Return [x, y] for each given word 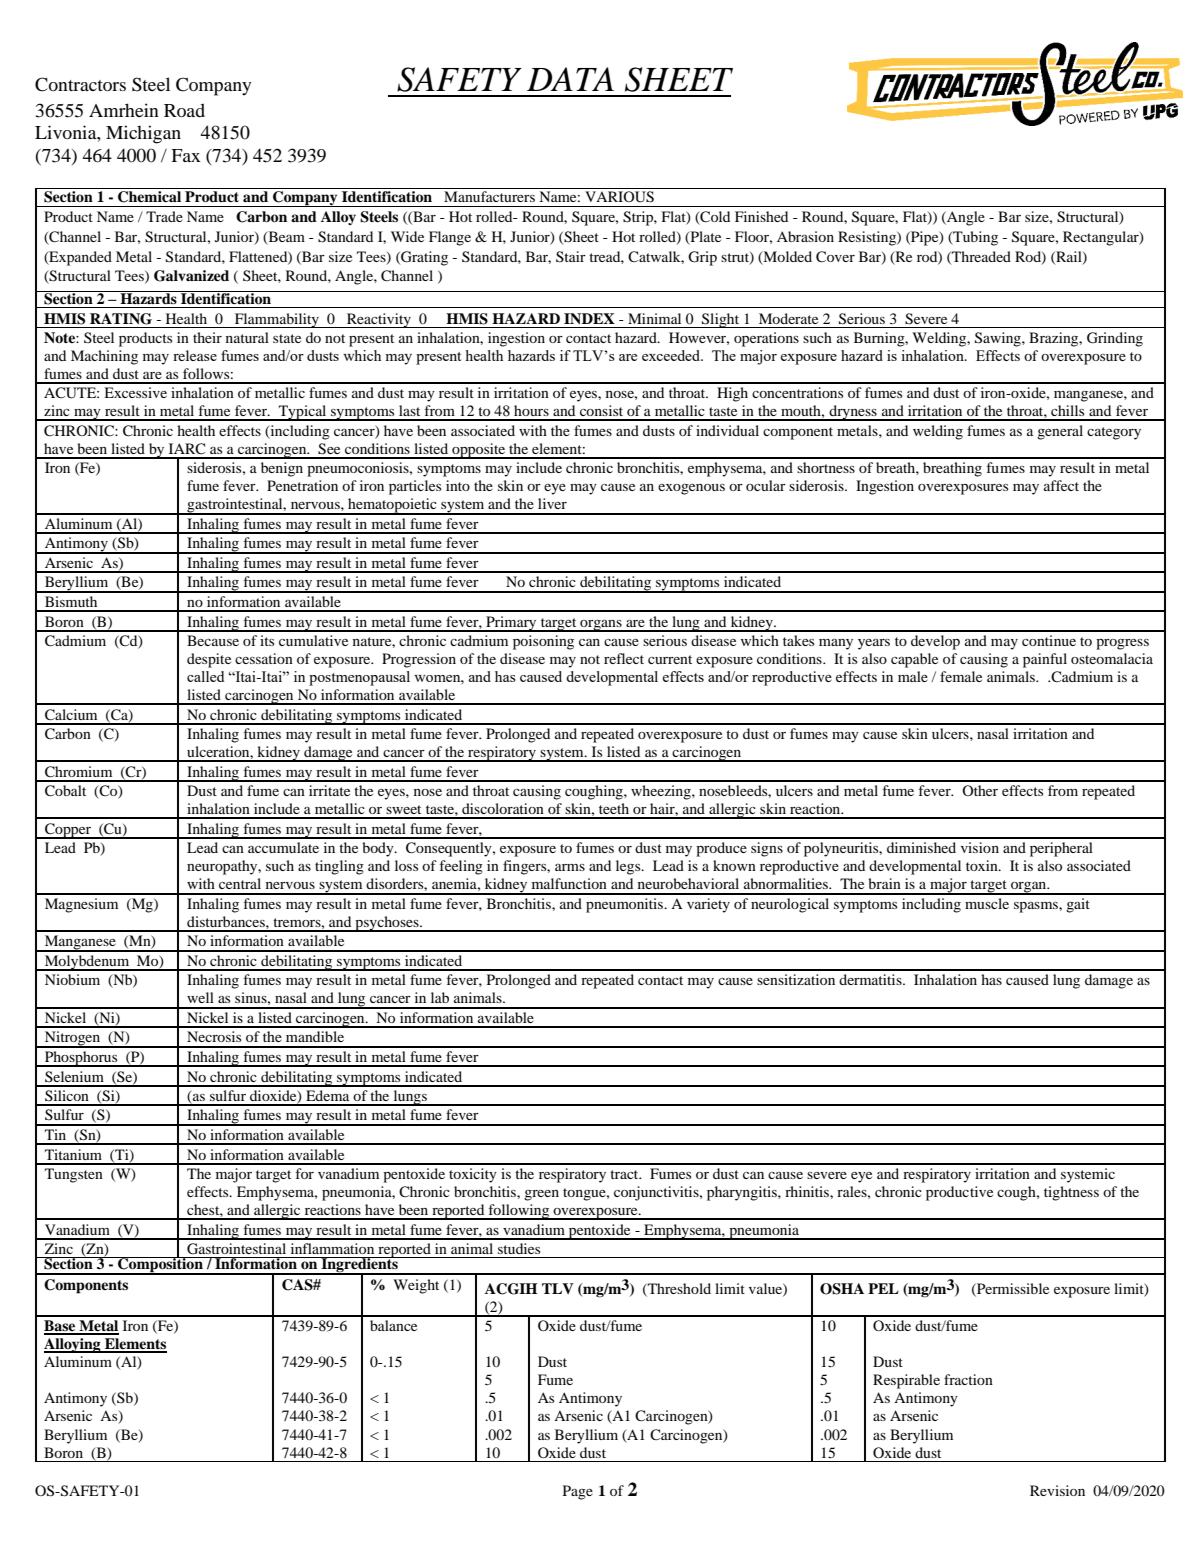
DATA [570, 79]
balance [393, 1325]
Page [578, 1492]
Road [184, 110]
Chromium [78, 772]
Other [980, 790]
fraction [968, 1379]
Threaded [980, 257]
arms [570, 867]
